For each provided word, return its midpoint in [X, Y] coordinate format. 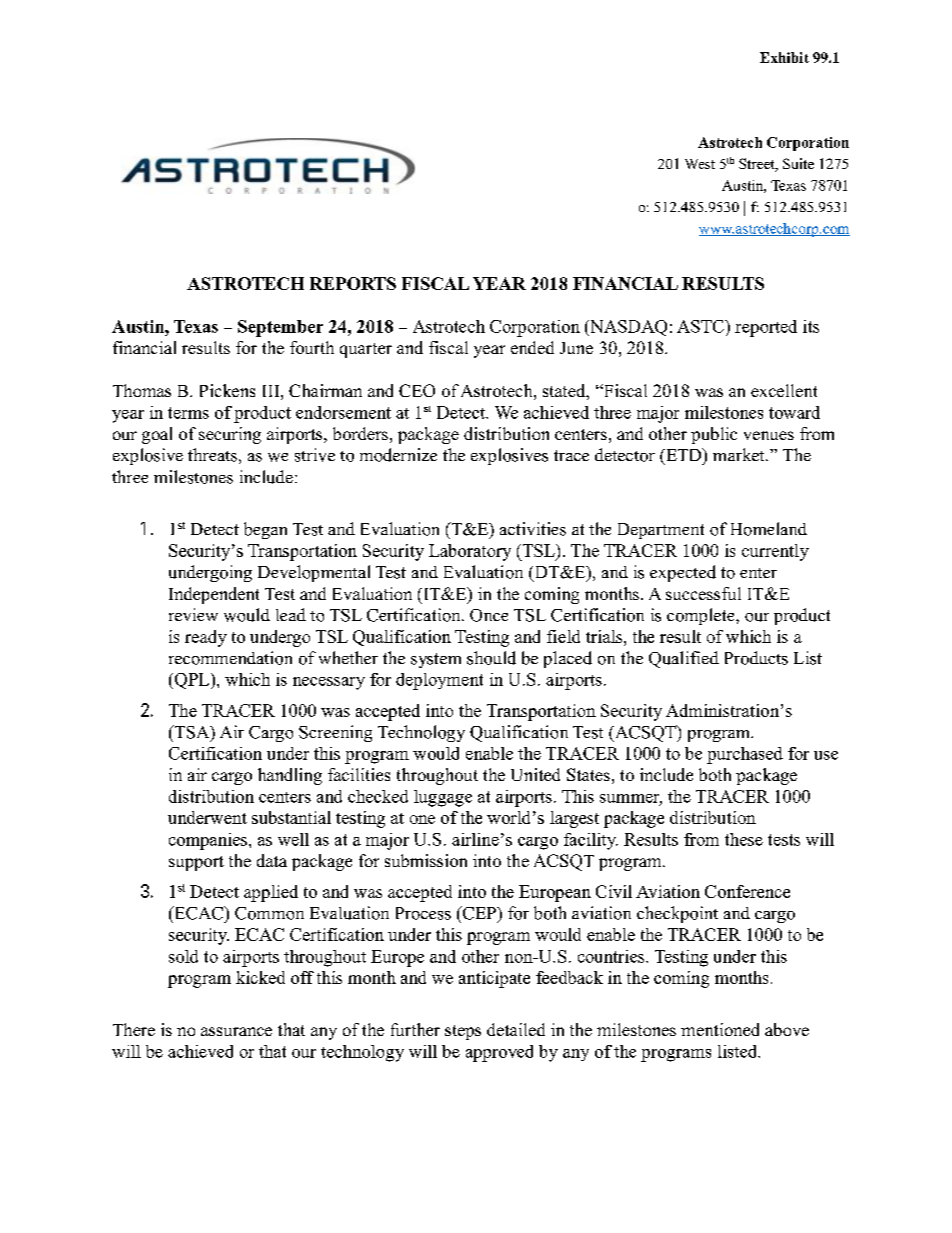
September [280, 328]
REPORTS [353, 283]
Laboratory [470, 552]
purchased [745, 755]
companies [208, 841]
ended [532, 347]
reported [766, 328]
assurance [236, 1031]
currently [775, 552]
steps [463, 1032]
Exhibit [784, 57]
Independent [214, 595]
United [535, 774]
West [700, 164]
